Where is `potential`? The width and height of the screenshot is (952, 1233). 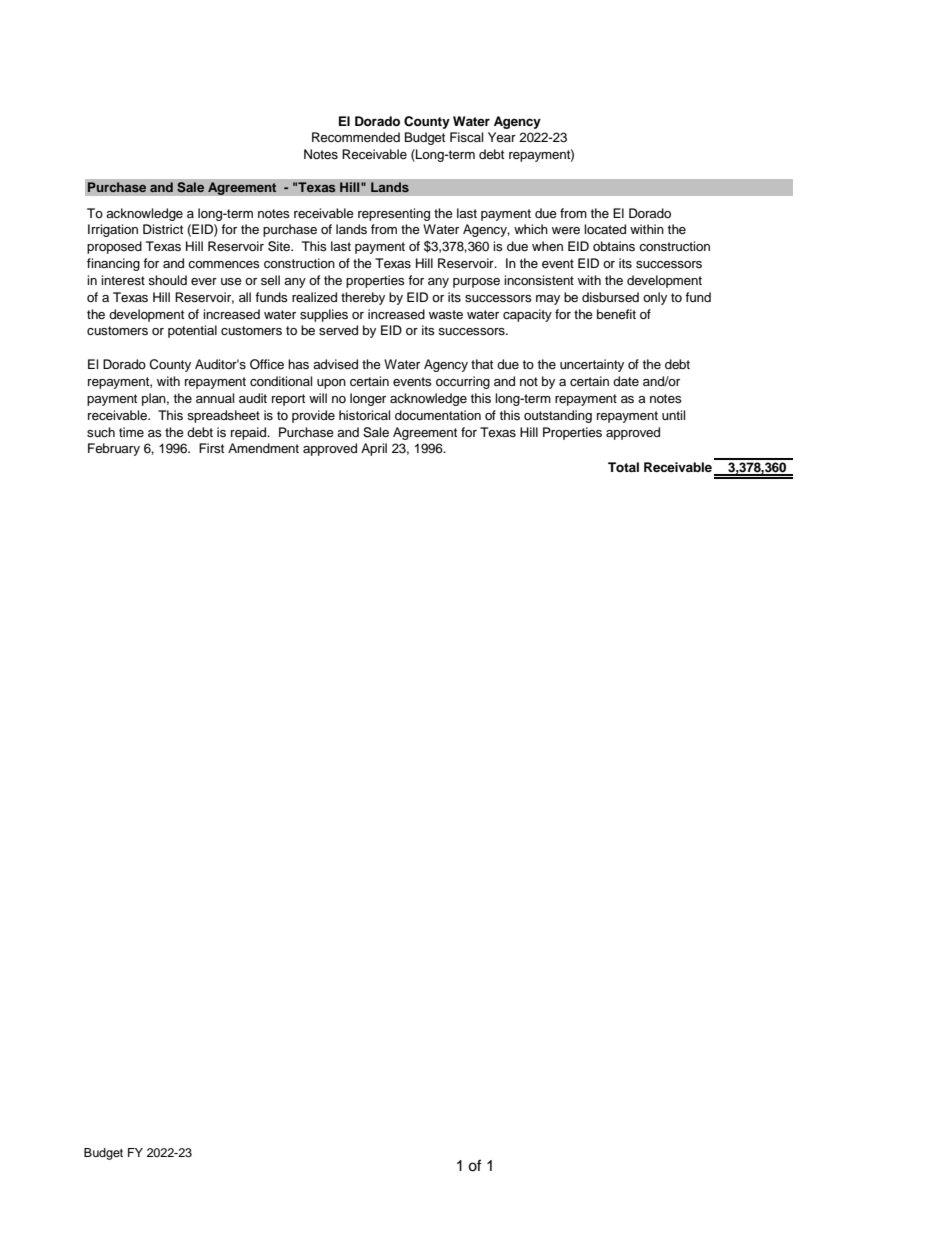 potential is located at coordinates (192, 331).
